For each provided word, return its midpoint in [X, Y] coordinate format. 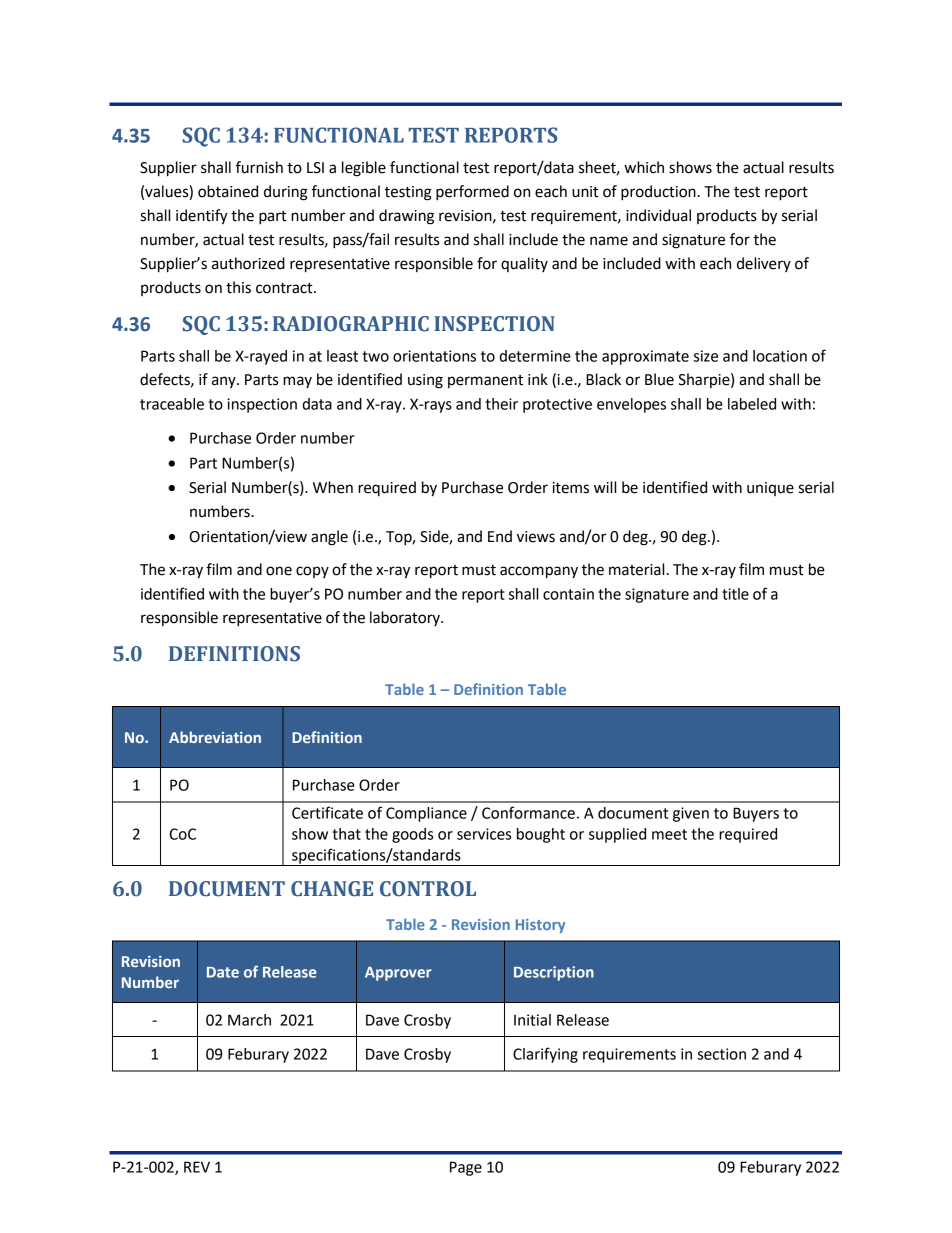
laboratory [406, 618]
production [658, 193]
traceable [172, 404]
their [501, 404]
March [249, 1020]
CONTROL [428, 889]
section [722, 1054]
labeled [752, 404]
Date [223, 972]
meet [669, 834]
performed [472, 193]
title [735, 594]
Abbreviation [215, 737]
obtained [228, 191]
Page [466, 1168]
